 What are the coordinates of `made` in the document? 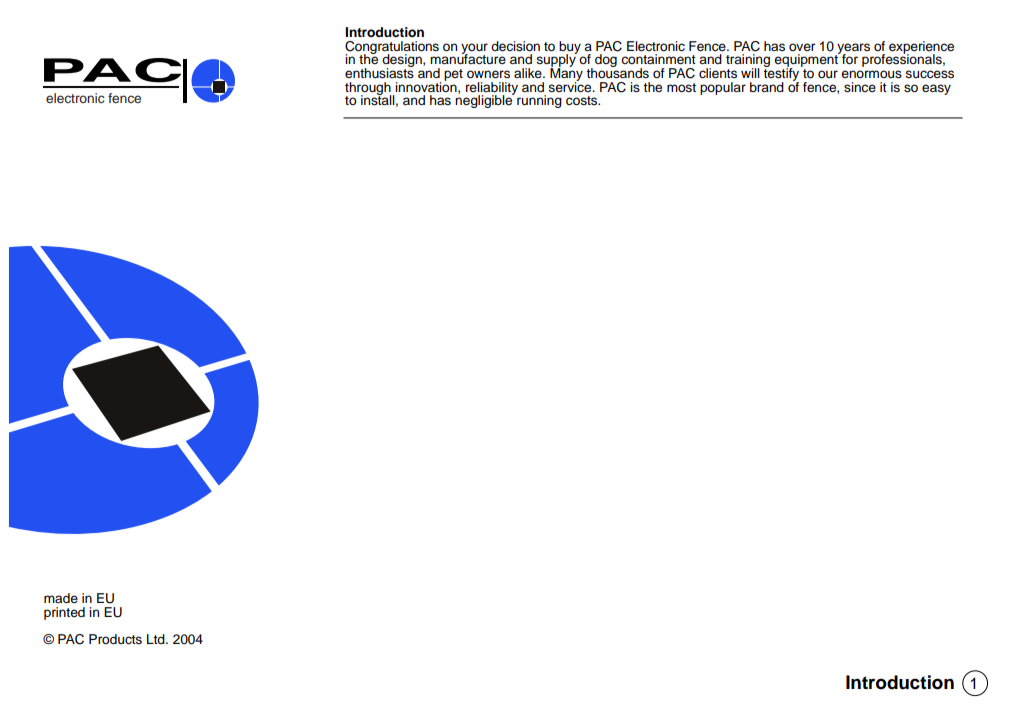 It's located at (61, 598).
